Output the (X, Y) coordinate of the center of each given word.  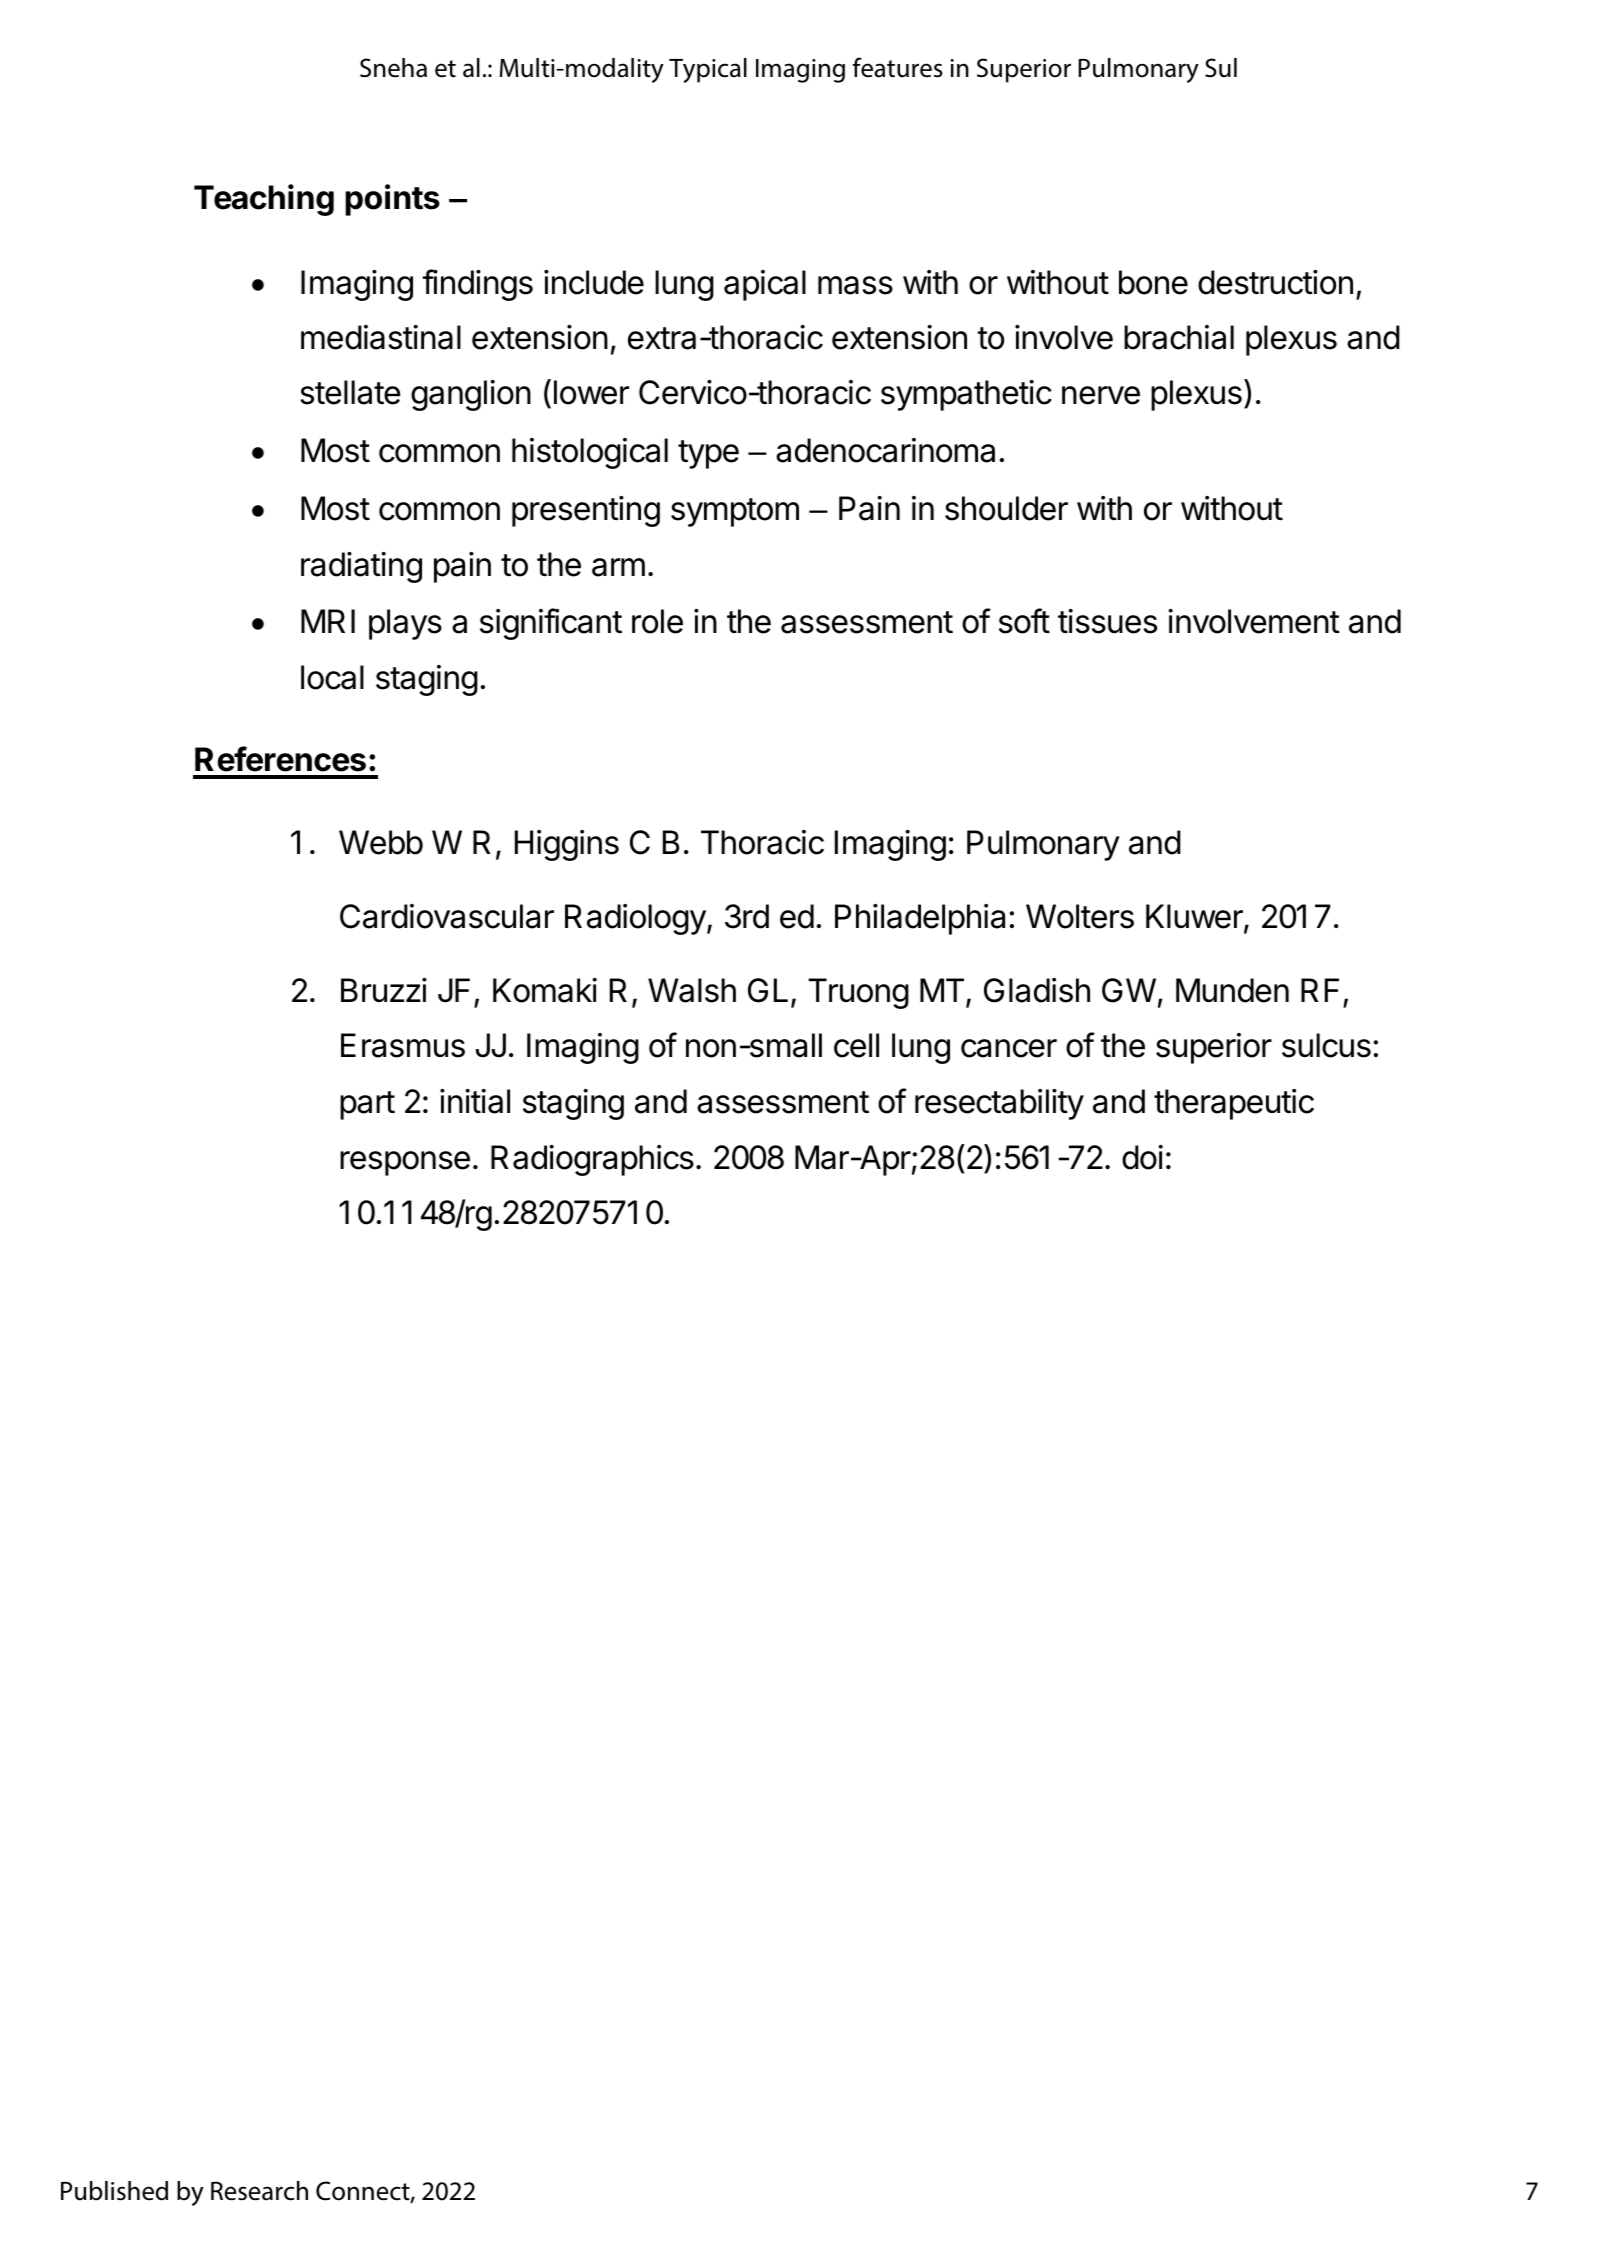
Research (259, 2191)
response (405, 1163)
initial (475, 1101)
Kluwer (1195, 917)
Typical (708, 70)
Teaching (264, 200)
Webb (381, 842)
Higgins (567, 845)
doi (1142, 1157)
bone (1153, 282)
